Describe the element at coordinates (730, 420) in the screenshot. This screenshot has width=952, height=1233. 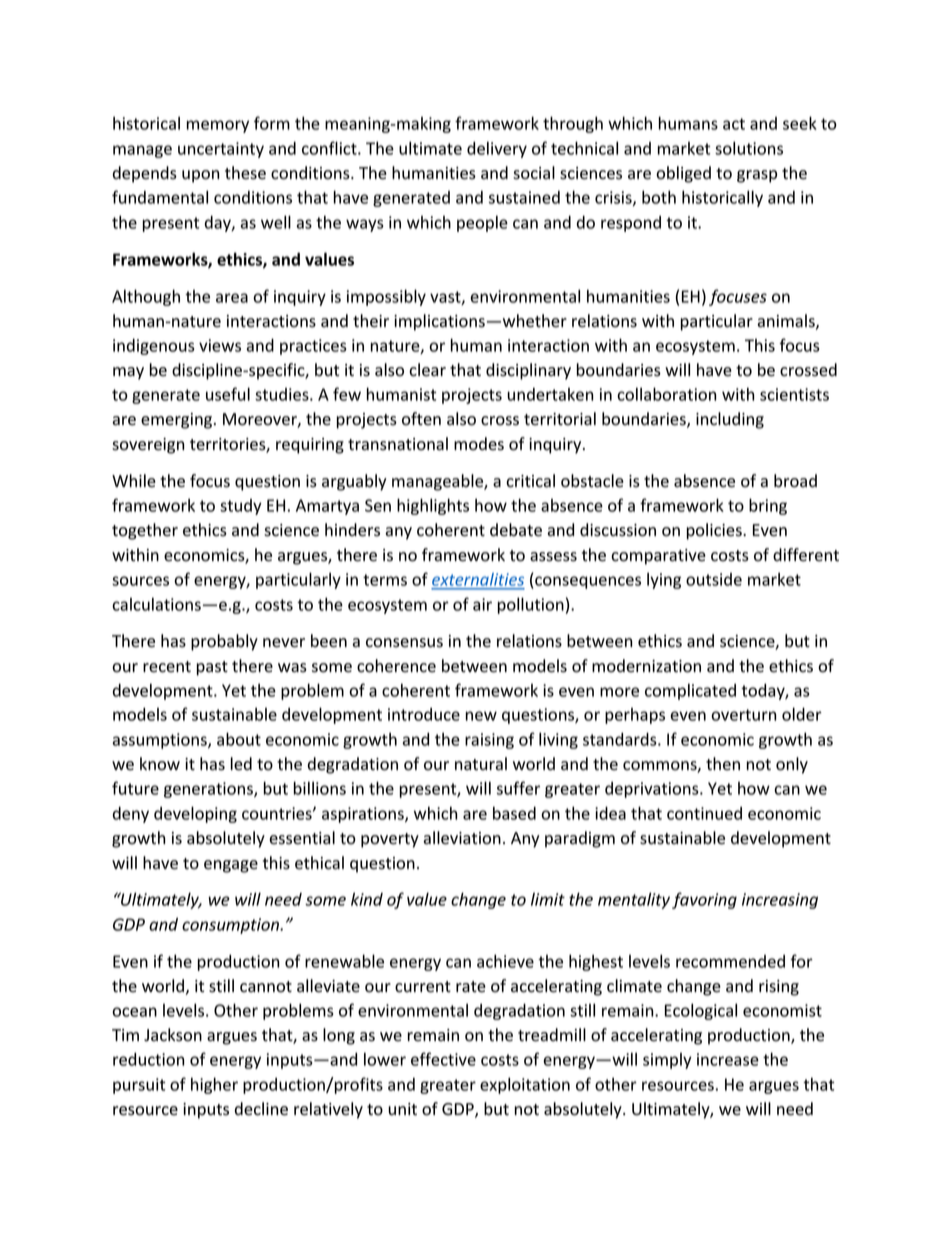
I see `including` at that location.
